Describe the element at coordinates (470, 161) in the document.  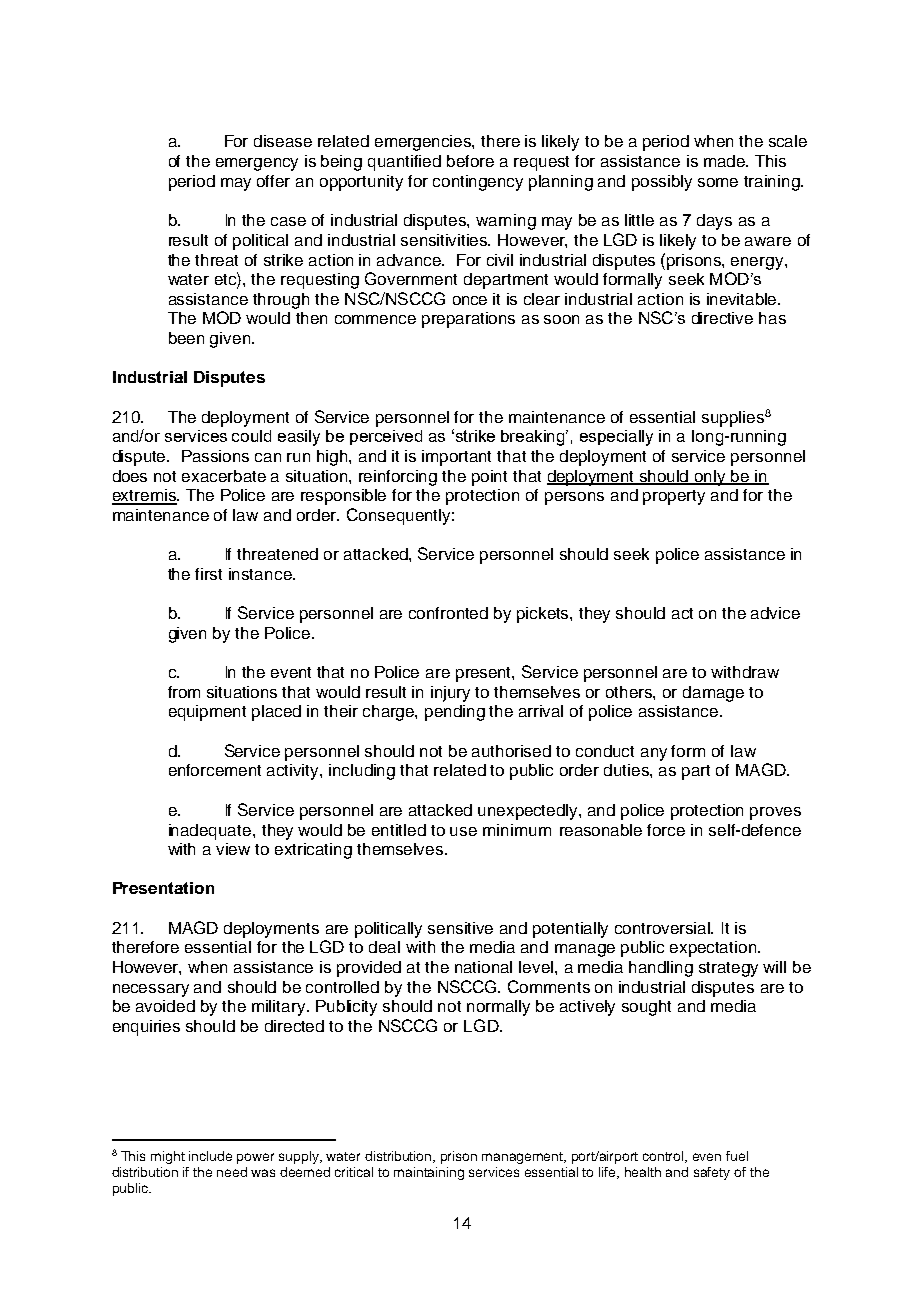
I see `before` at that location.
